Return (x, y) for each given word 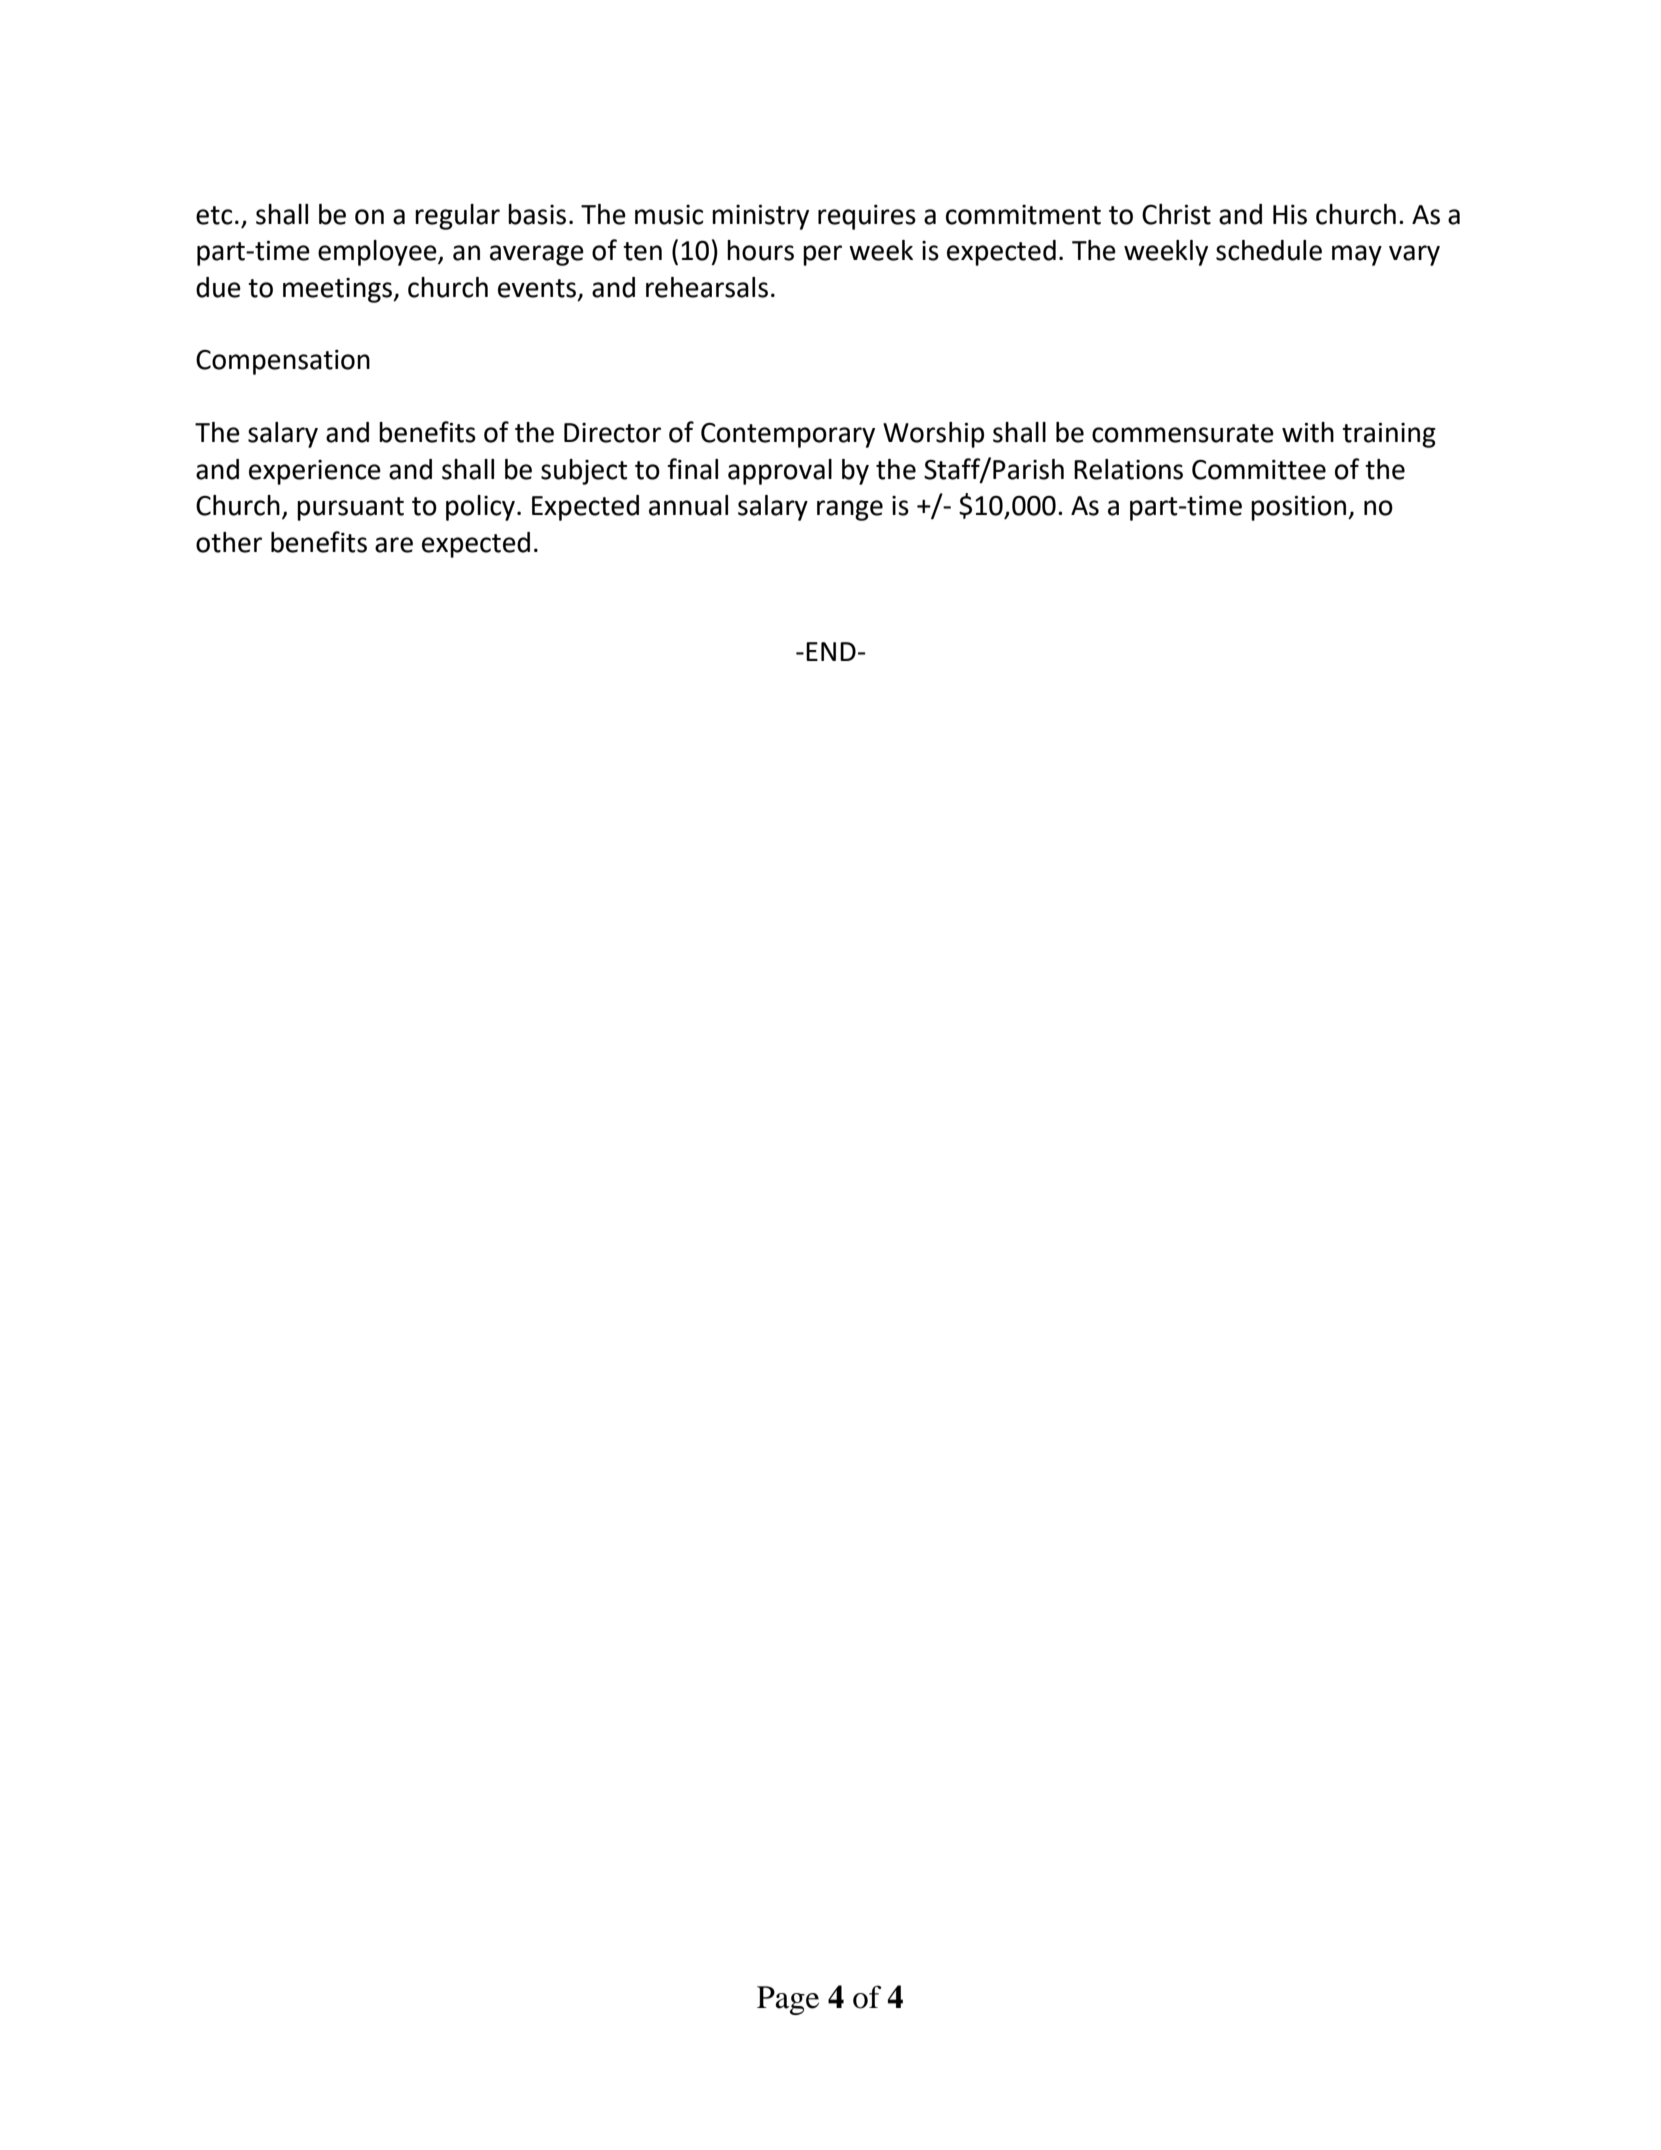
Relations (1128, 469)
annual (688, 505)
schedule (1269, 250)
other (229, 542)
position (1300, 508)
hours (760, 250)
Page (788, 2000)
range (850, 510)
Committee (1259, 470)
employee (378, 253)
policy (480, 508)
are (394, 545)
